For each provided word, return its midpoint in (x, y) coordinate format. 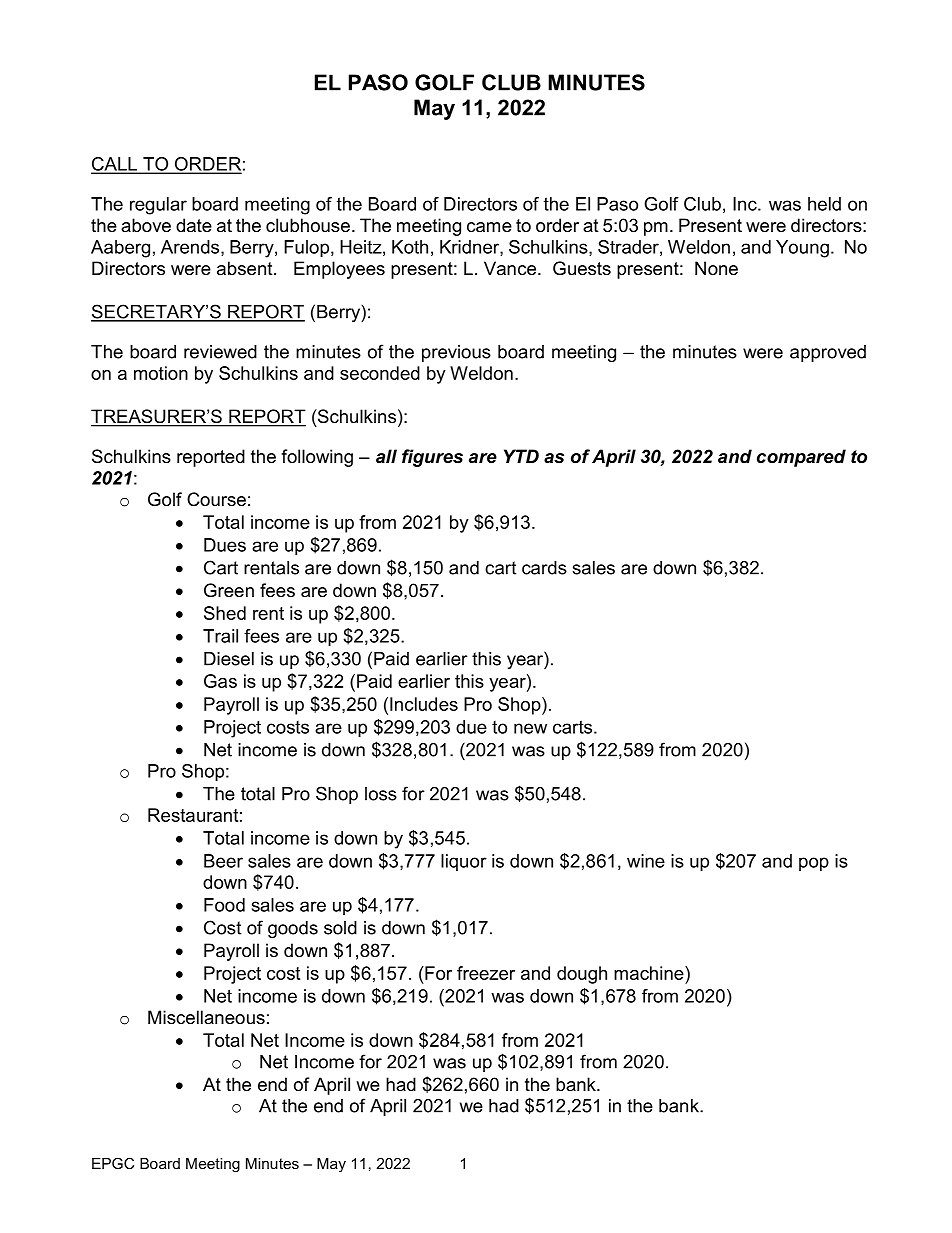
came (489, 227)
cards (544, 568)
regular (158, 206)
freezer (486, 973)
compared (801, 458)
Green (229, 590)
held (824, 204)
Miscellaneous (206, 1017)
